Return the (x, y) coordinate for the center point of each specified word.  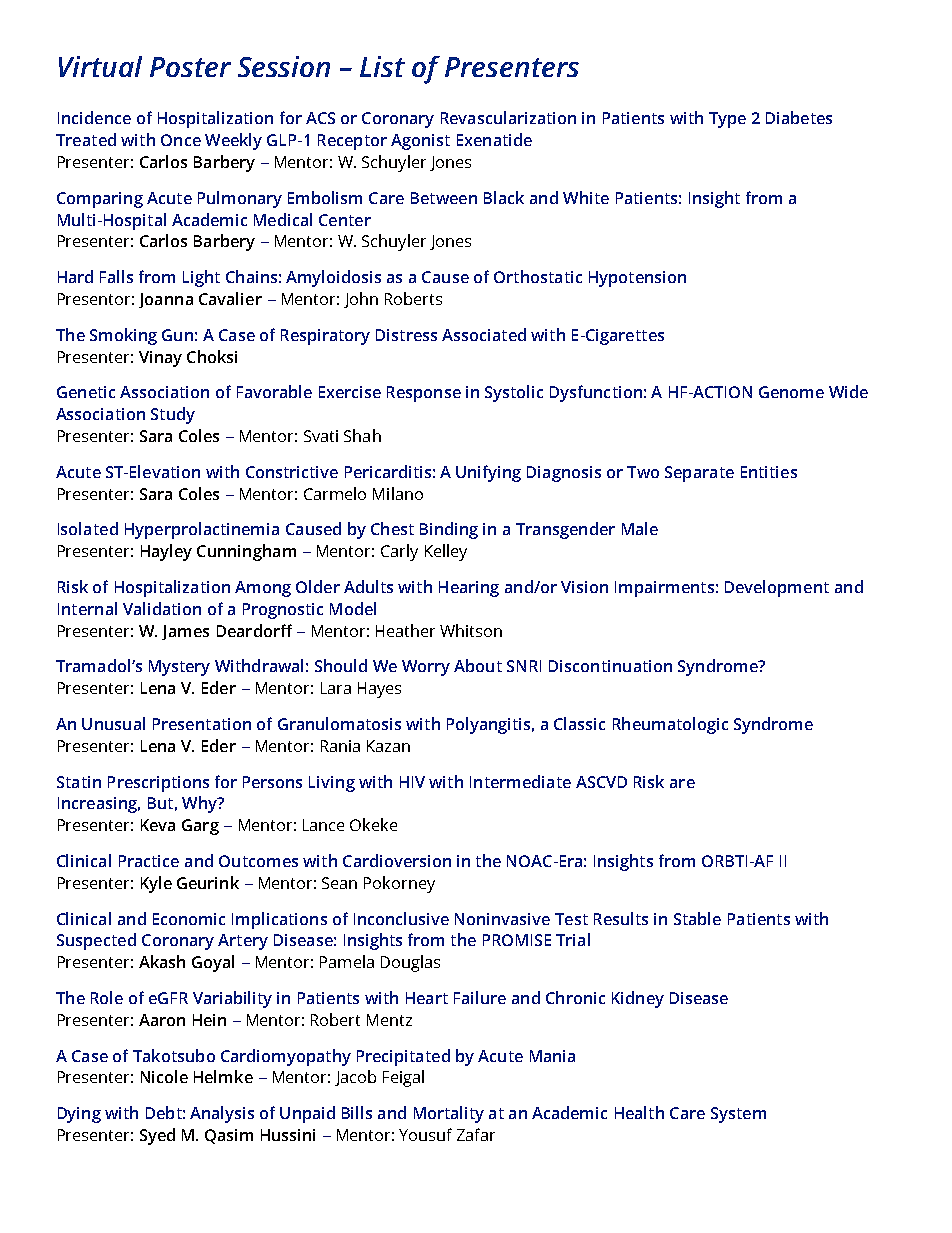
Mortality (449, 1114)
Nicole (164, 1076)
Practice (149, 861)
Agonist (420, 142)
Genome (791, 392)
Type (727, 120)
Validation (162, 608)
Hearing (469, 589)
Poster (190, 67)
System (738, 1115)
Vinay (160, 359)
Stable (697, 918)
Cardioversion (397, 860)
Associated (484, 334)
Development (777, 588)
